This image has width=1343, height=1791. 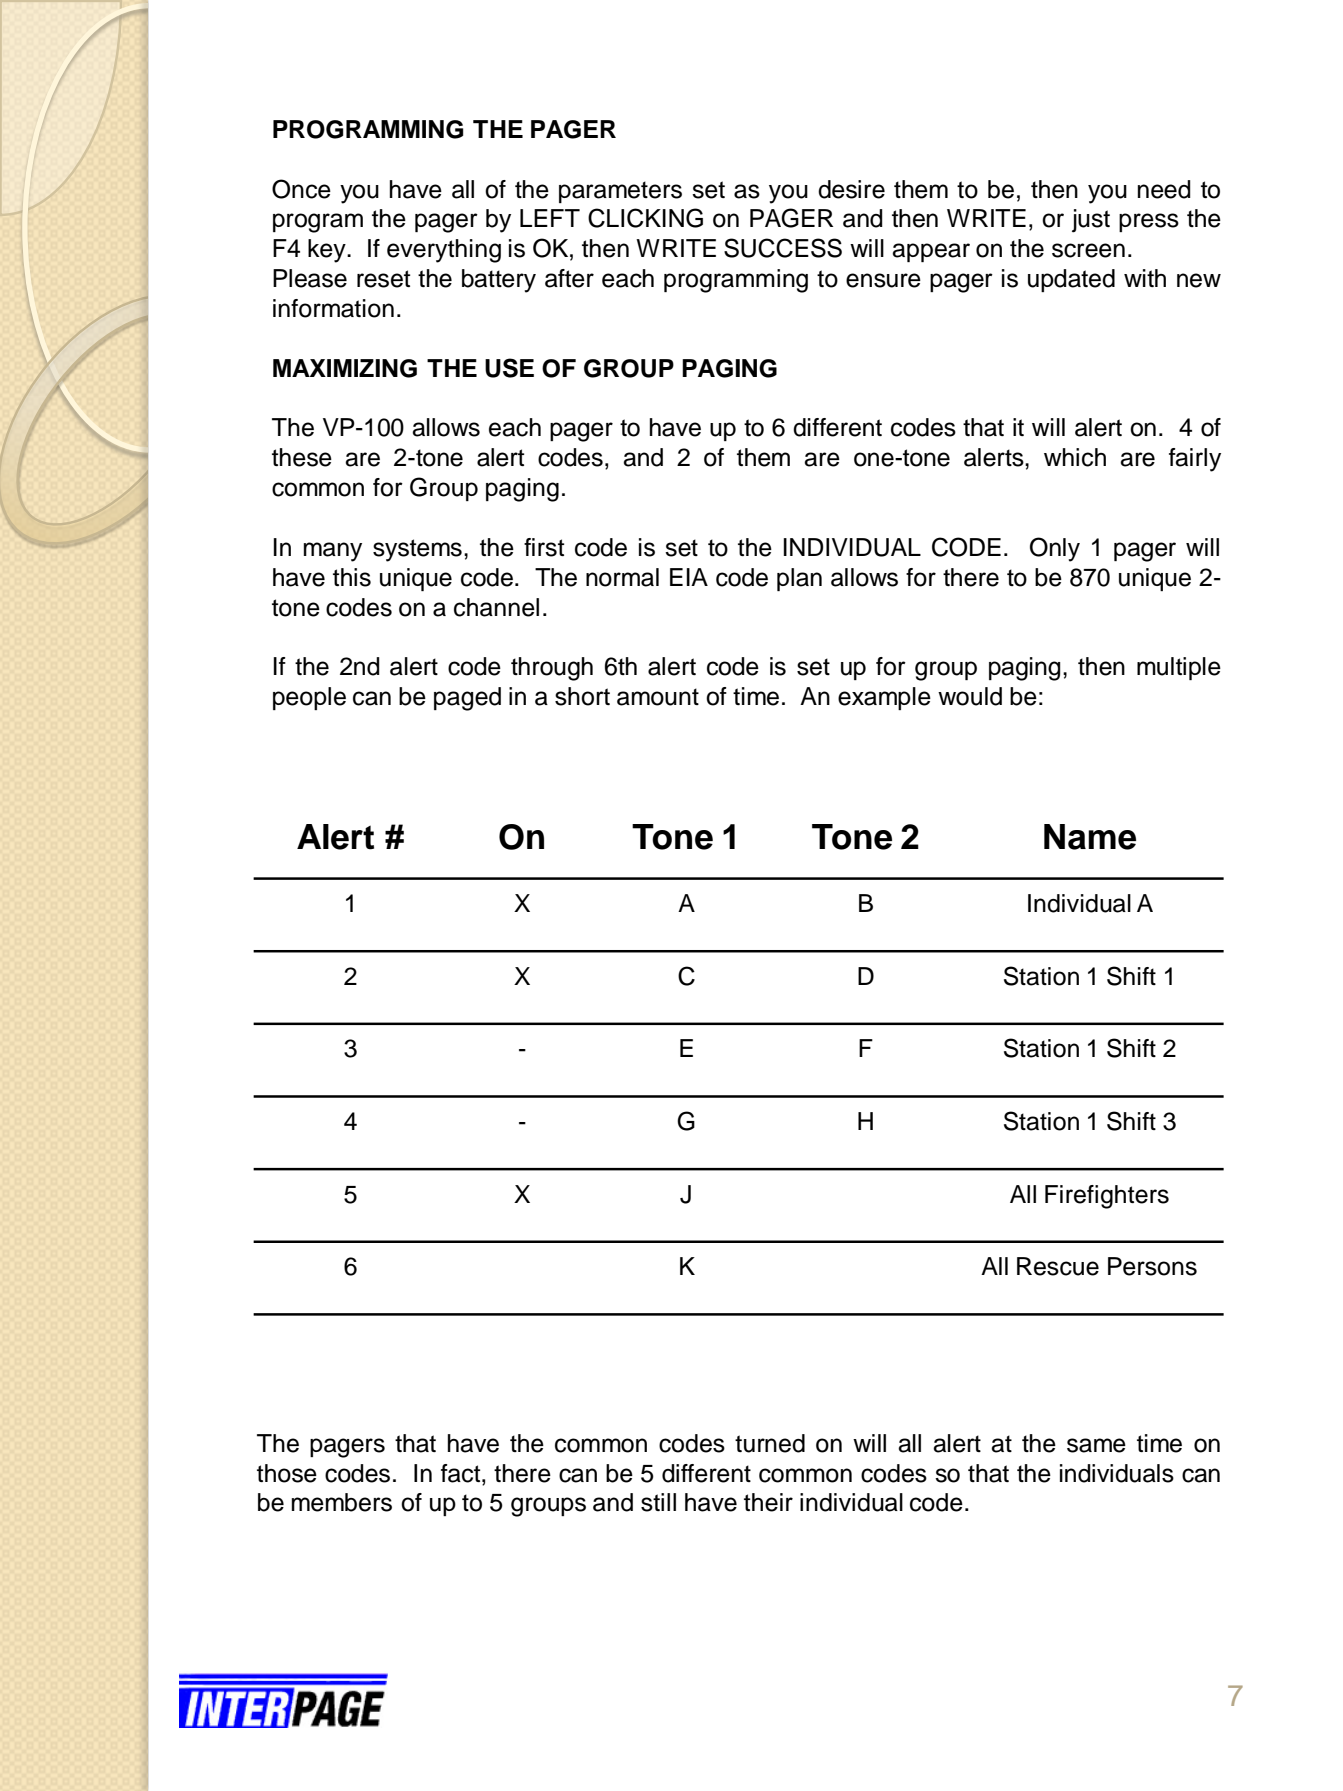 What do you see at coordinates (770, 1443) in the image?
I see `turned` at bounding box center [770, 1443].
